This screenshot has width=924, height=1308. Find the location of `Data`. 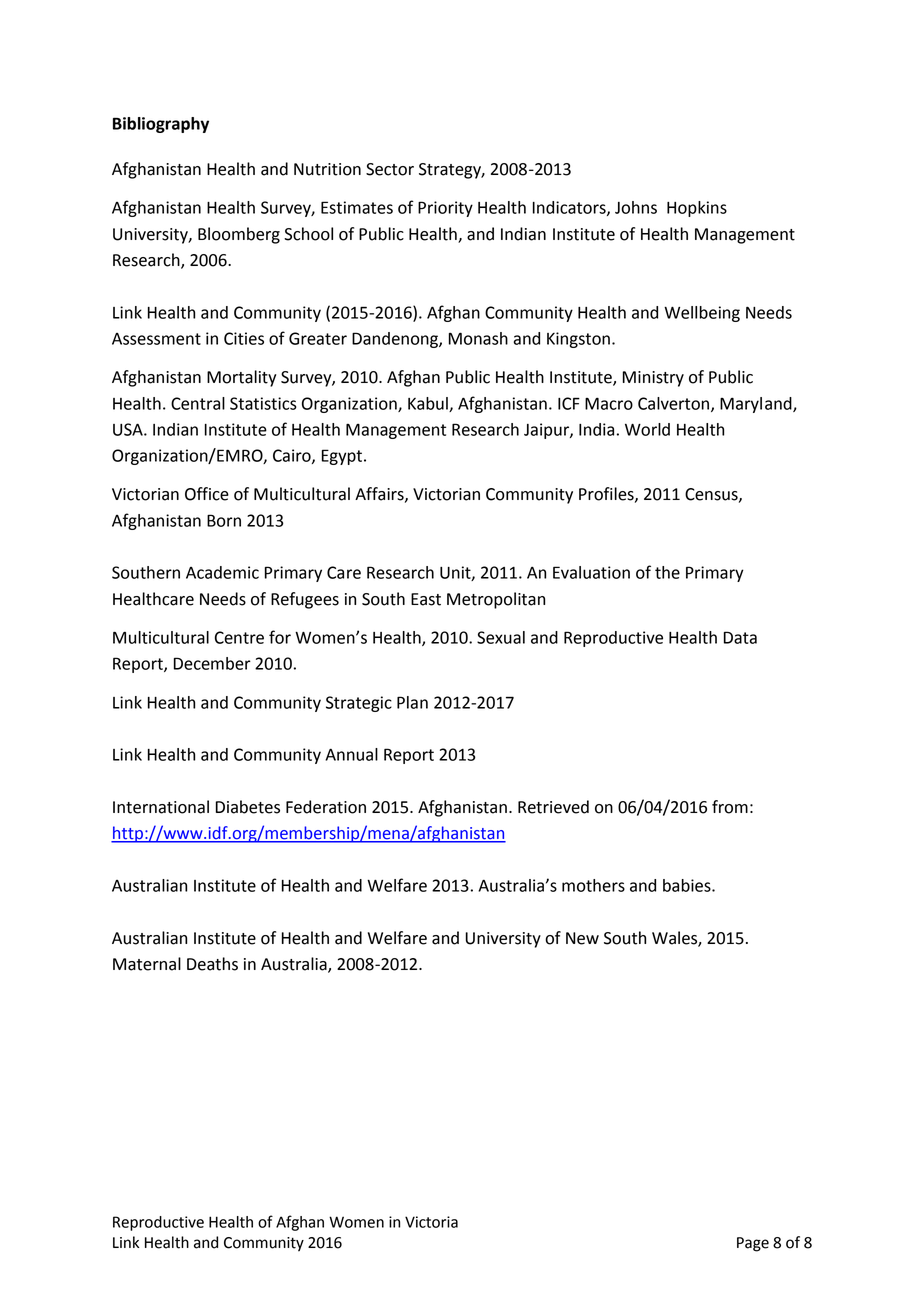

Data is located at coordinates (740, 637).
